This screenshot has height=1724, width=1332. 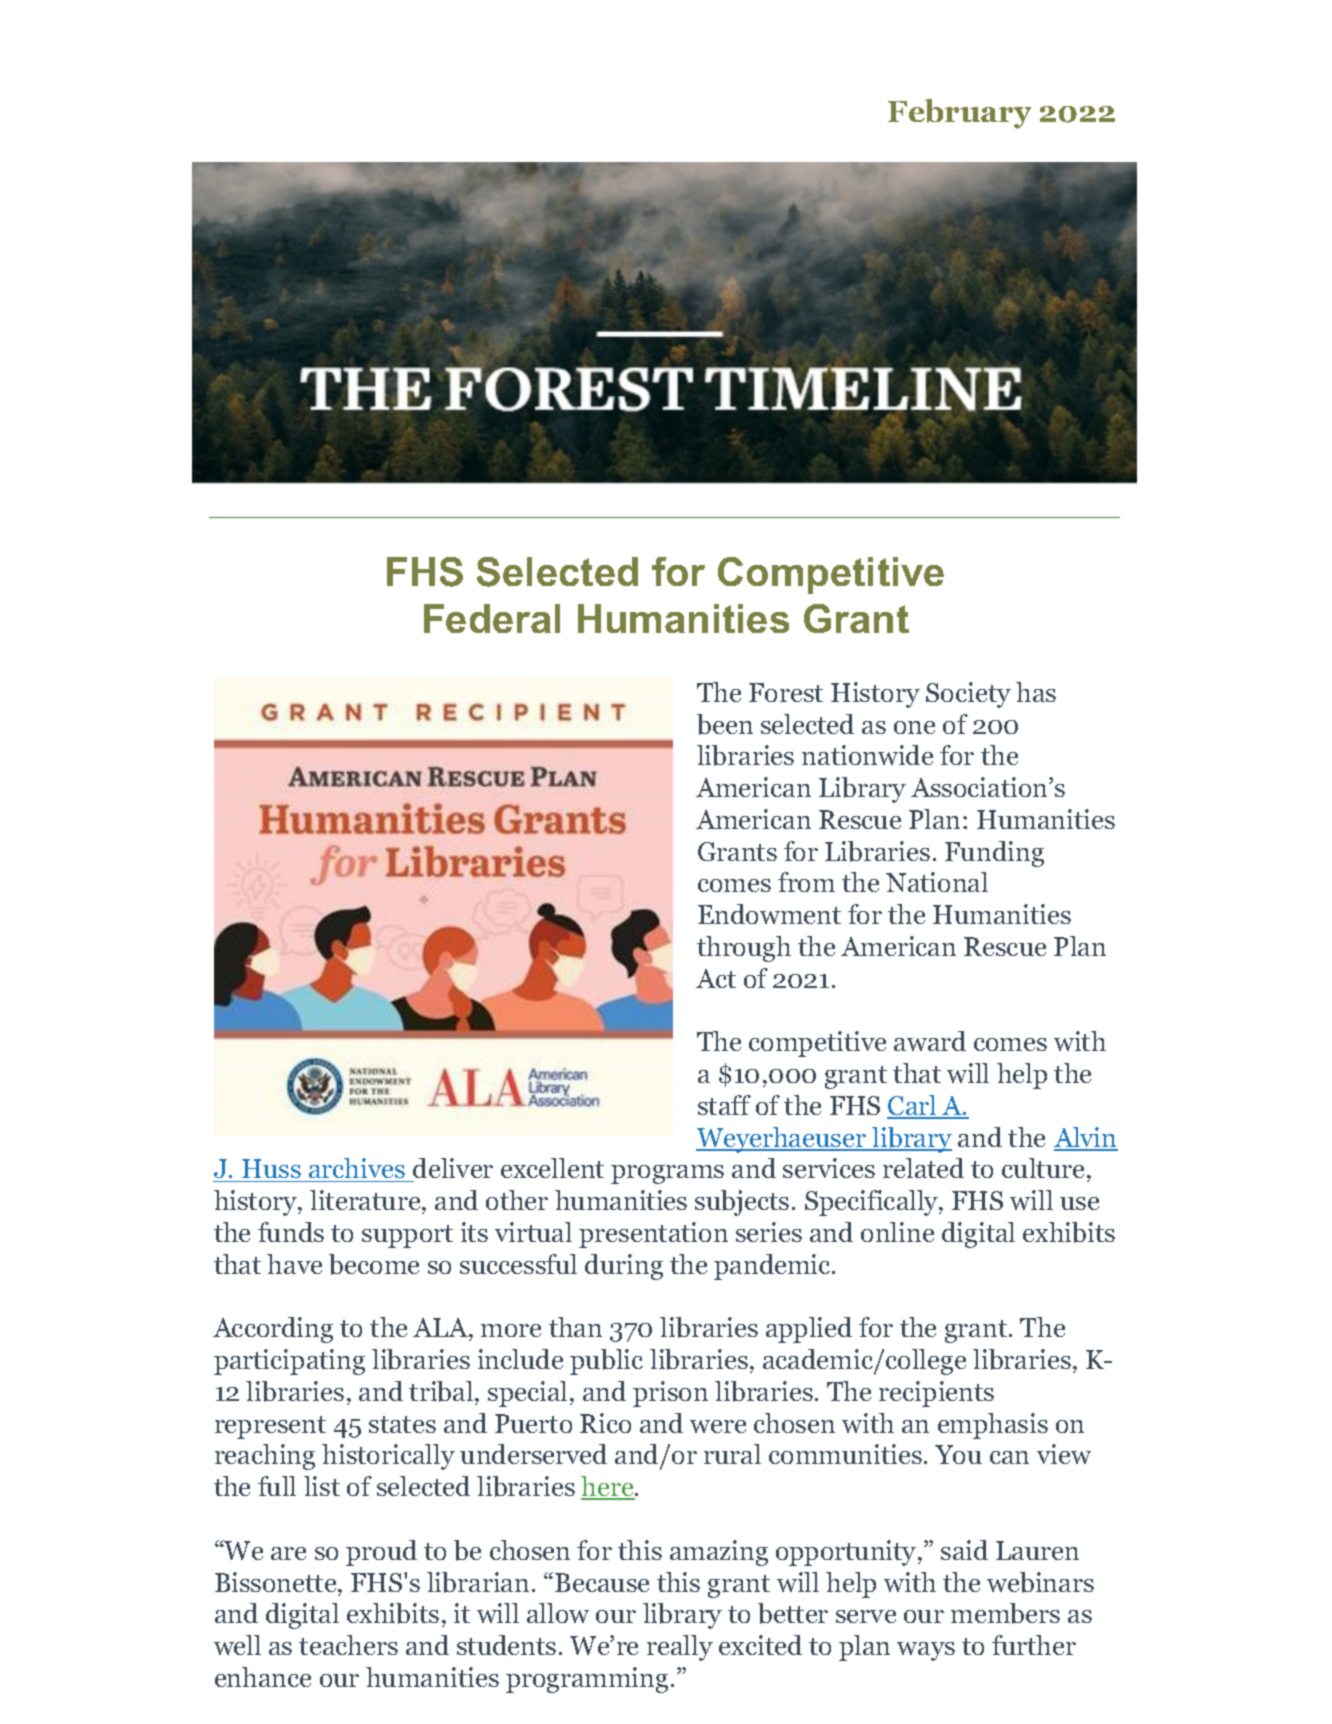 I want to click on Federal, so click(x=492, y=618).
